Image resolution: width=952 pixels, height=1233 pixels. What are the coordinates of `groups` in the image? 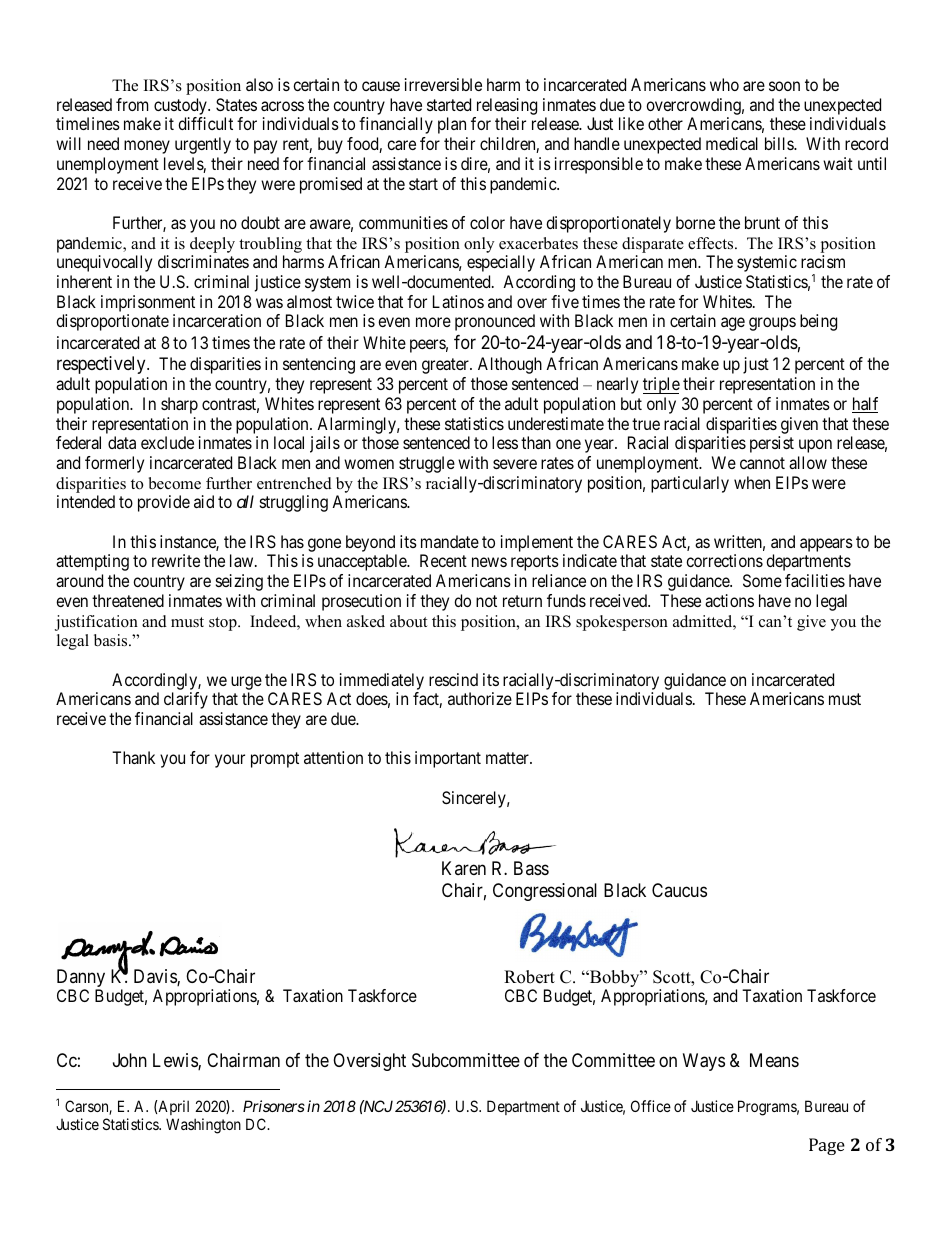 It's located at (772, 324).
